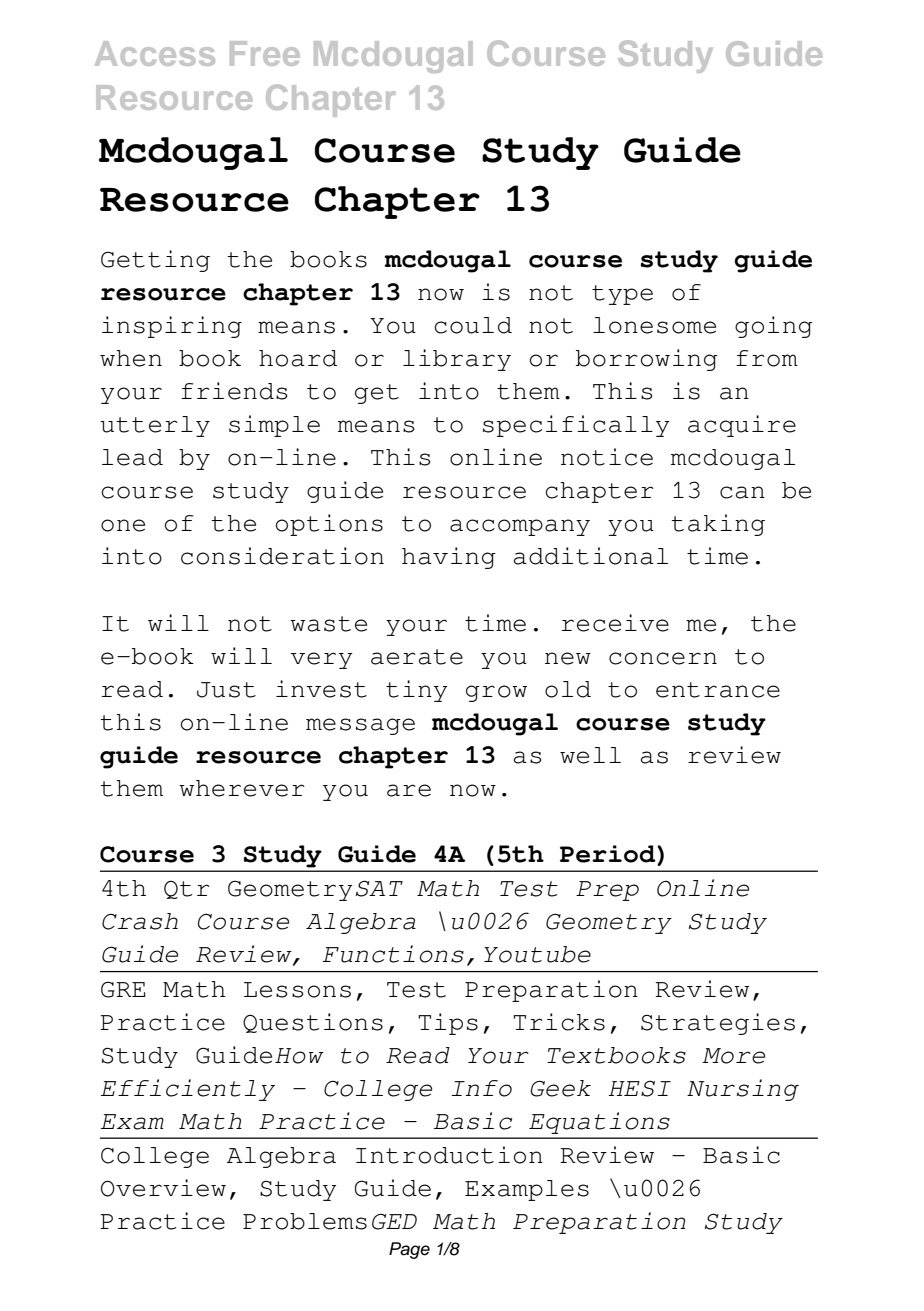 This screenshot has width=924, height=1311. Describe the element at coordinates (242, 788) in the screenshot. I see `wherever` at that location.
